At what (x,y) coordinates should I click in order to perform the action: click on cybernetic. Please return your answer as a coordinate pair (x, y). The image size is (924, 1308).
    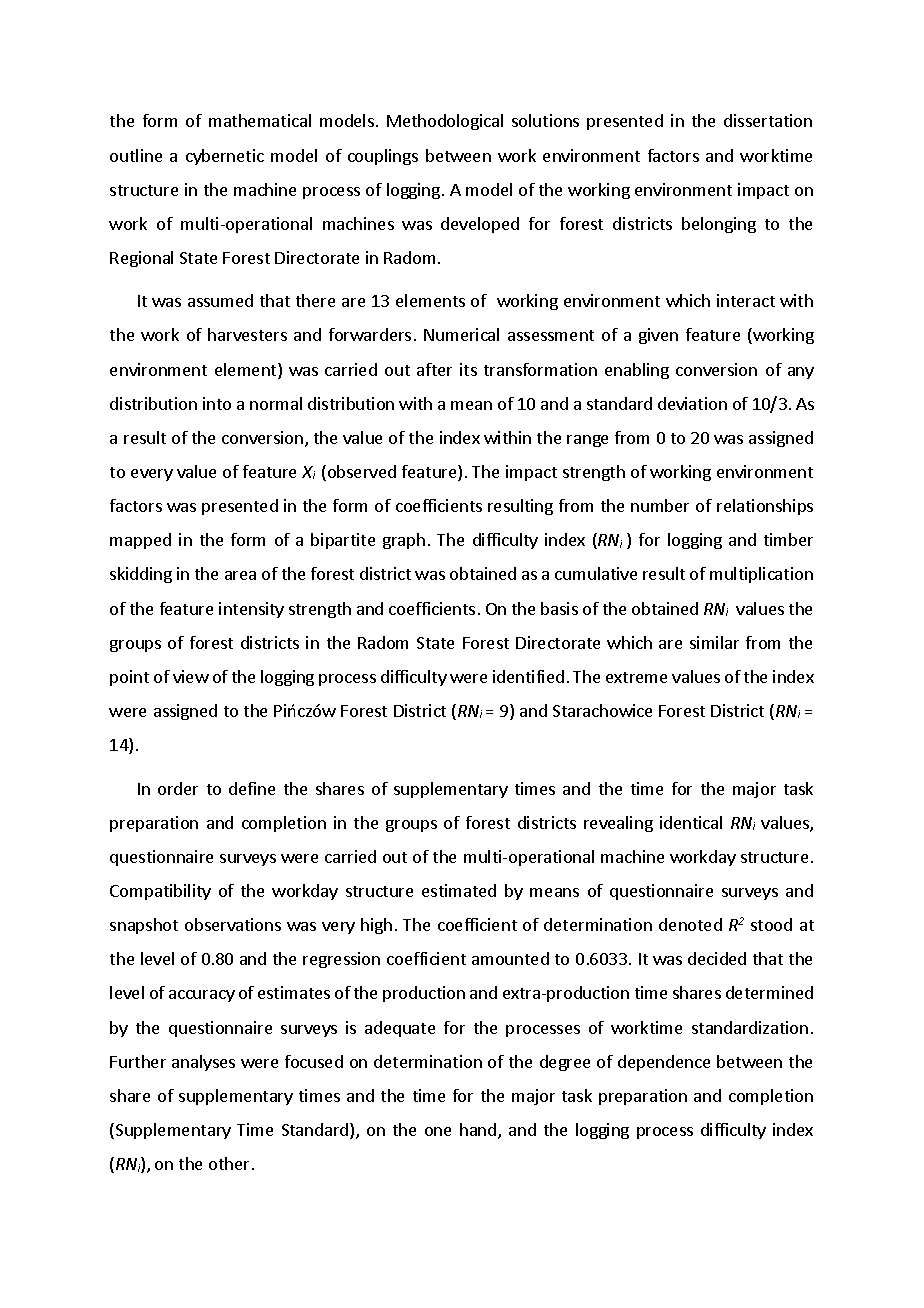
    Looking at the image, I should click on (225, 157).
